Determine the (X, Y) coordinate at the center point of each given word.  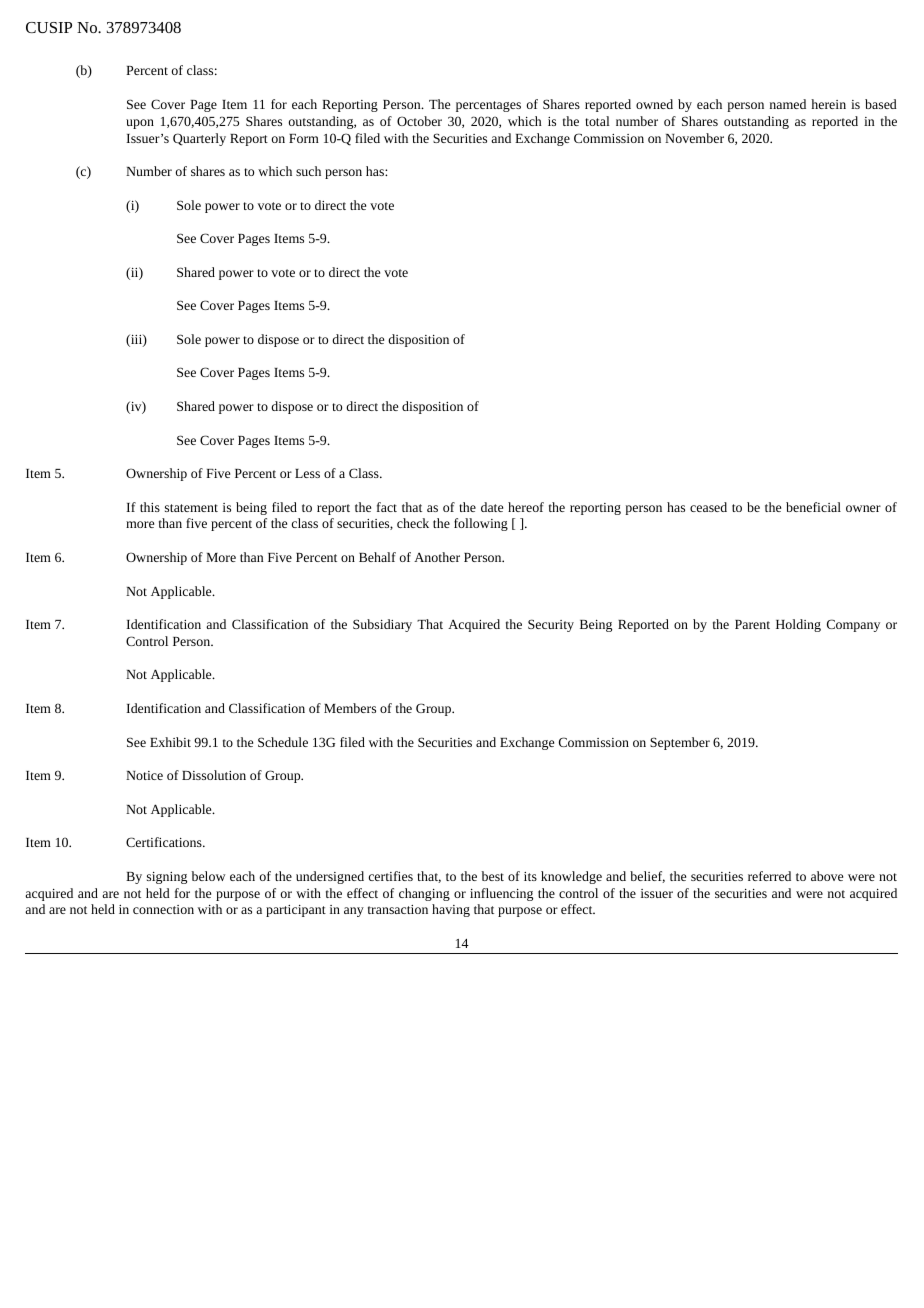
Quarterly (199, 139)
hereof (526, 507)
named (788, 104)
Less (307, 473)
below (208, 876)
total (597, 121)
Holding (798, 625)
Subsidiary (382, 625)
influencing (501, 894)
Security (551, 625)
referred (769, 876)
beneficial (813, 507)
